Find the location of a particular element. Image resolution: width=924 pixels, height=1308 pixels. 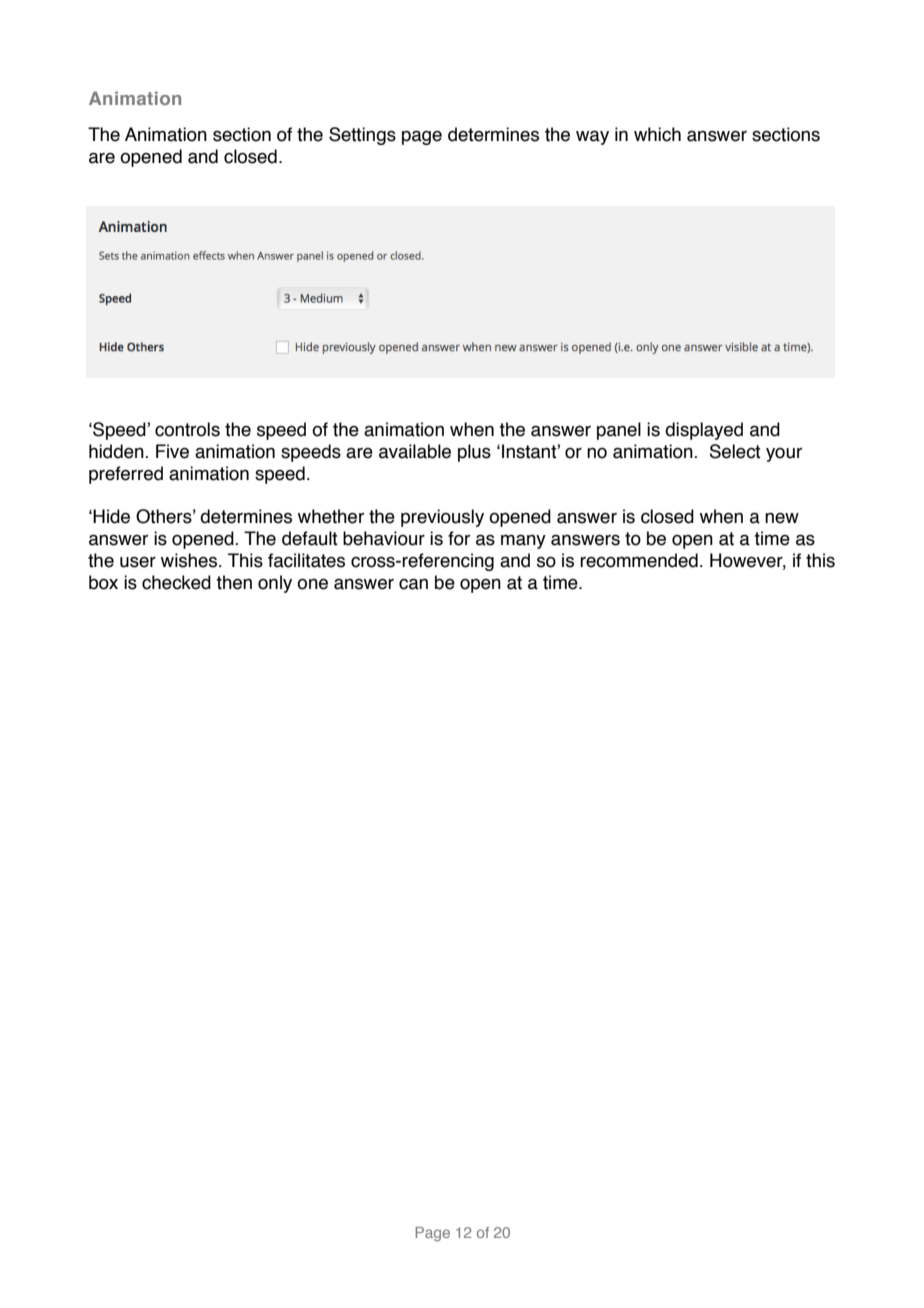

Five is located at coordinates (172, 451).
